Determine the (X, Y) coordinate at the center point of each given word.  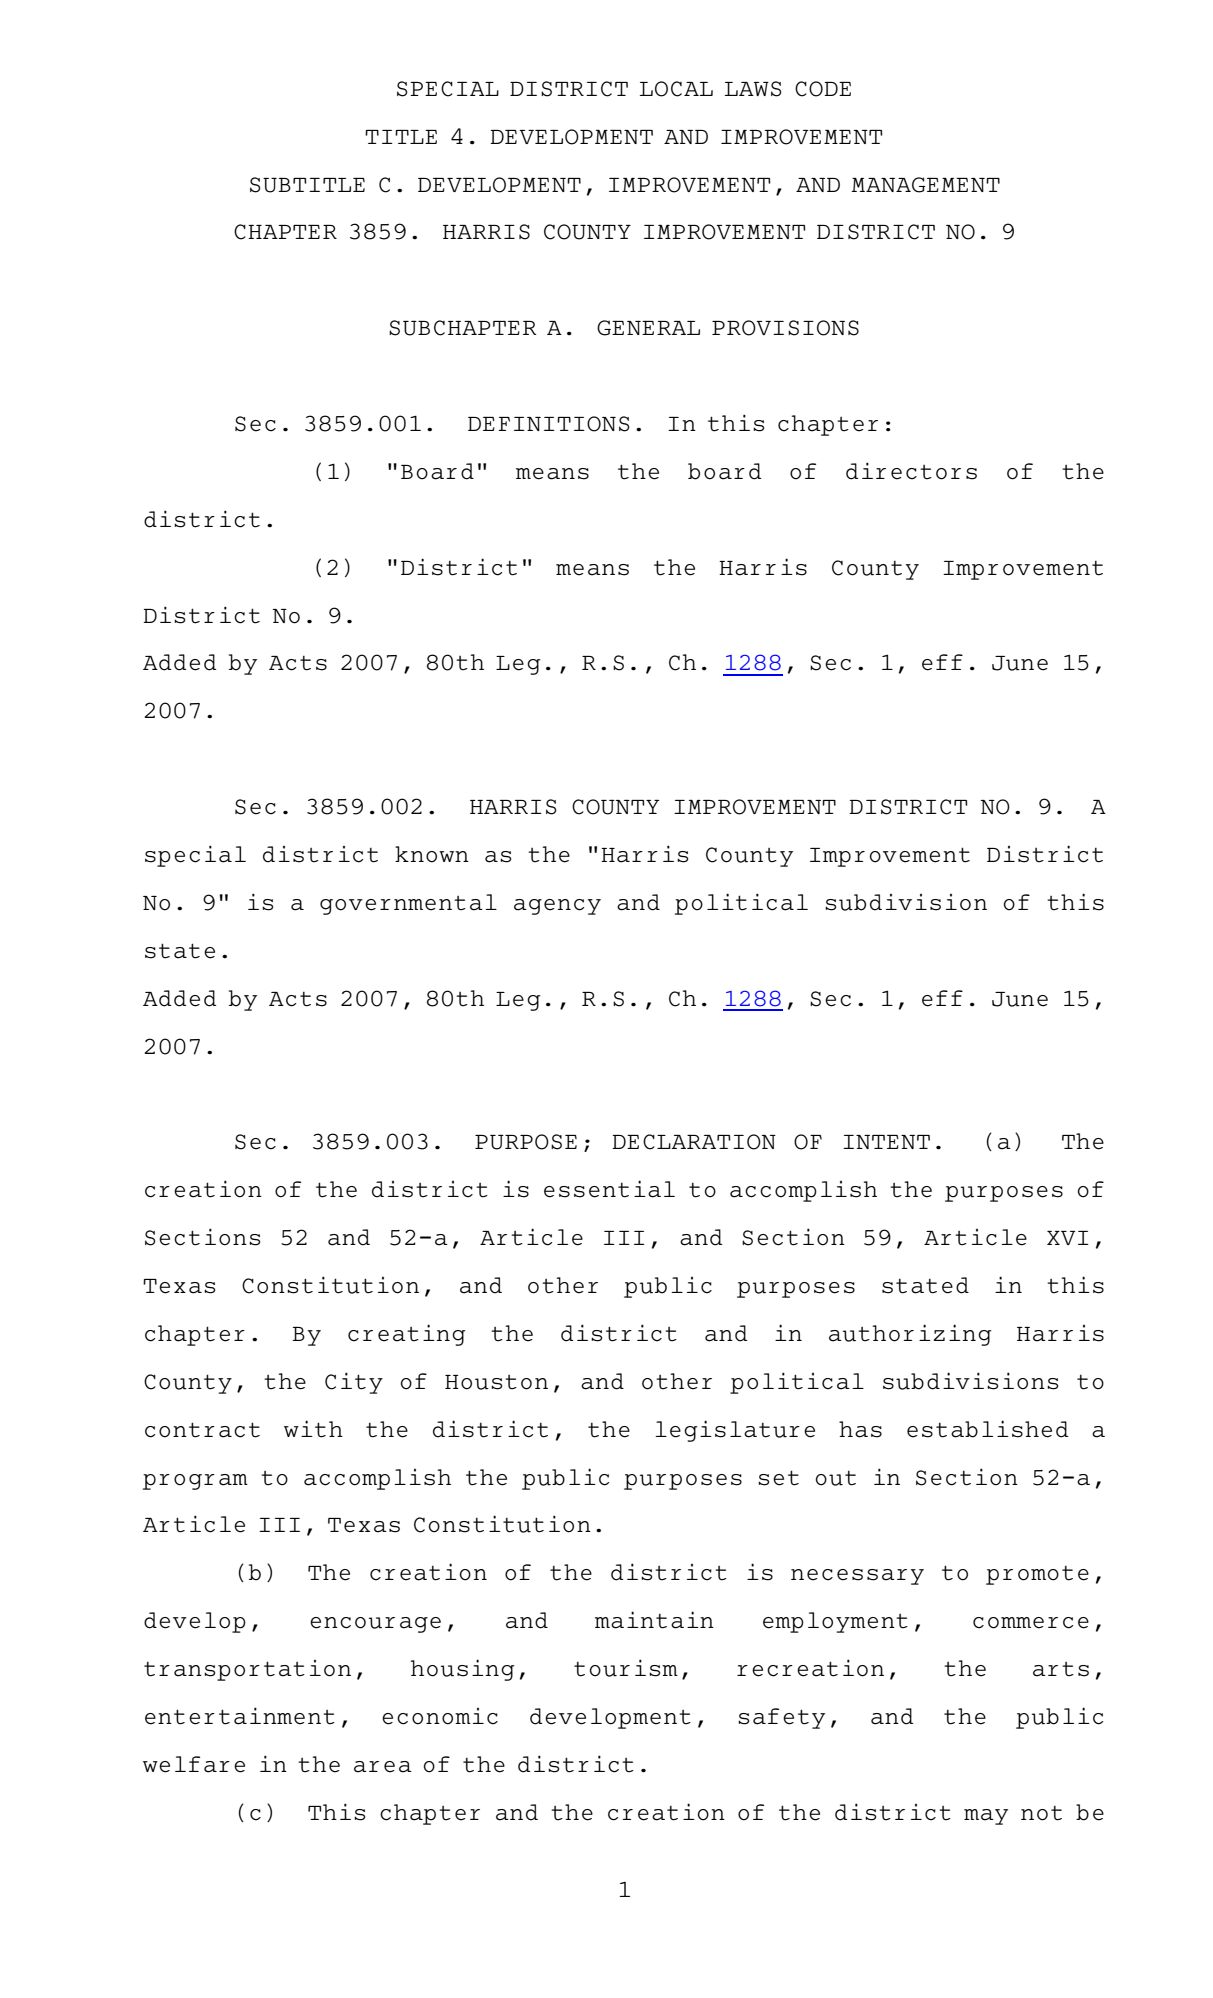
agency (557, 907)
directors (911, 471)
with (313, 1429)
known (432, 854)
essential (609, 1189)
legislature (735, 1431)
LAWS (753, 89)
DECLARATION (694, 1142)
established (987, 1429)
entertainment (240, 1716)
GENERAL (648, 328)
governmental (408, 904)
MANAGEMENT (925, 185)
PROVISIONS (785, 328)
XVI (1068, 1238)
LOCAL (676, 89)
